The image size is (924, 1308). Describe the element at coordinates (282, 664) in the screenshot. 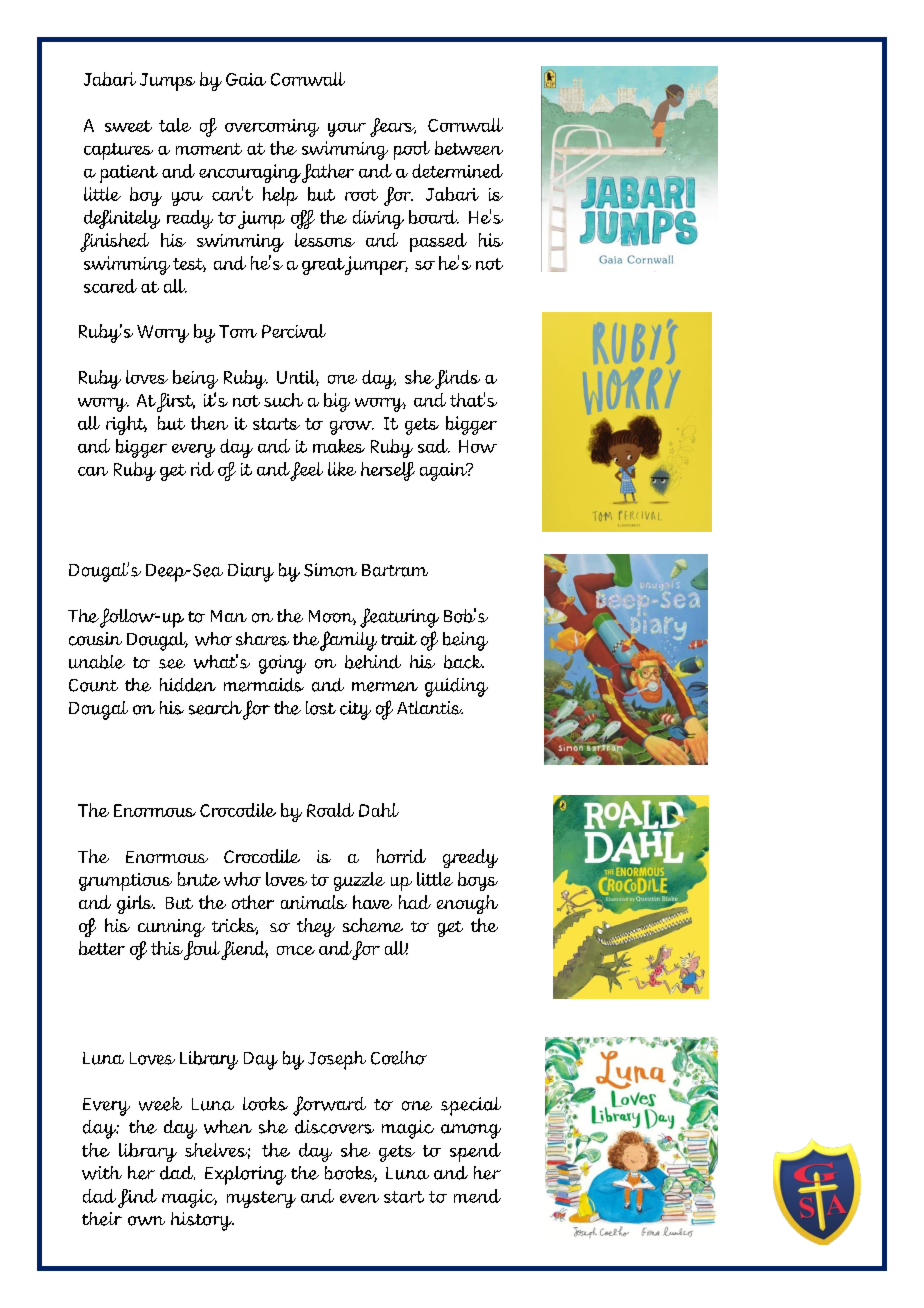

I see `going` at that location.
